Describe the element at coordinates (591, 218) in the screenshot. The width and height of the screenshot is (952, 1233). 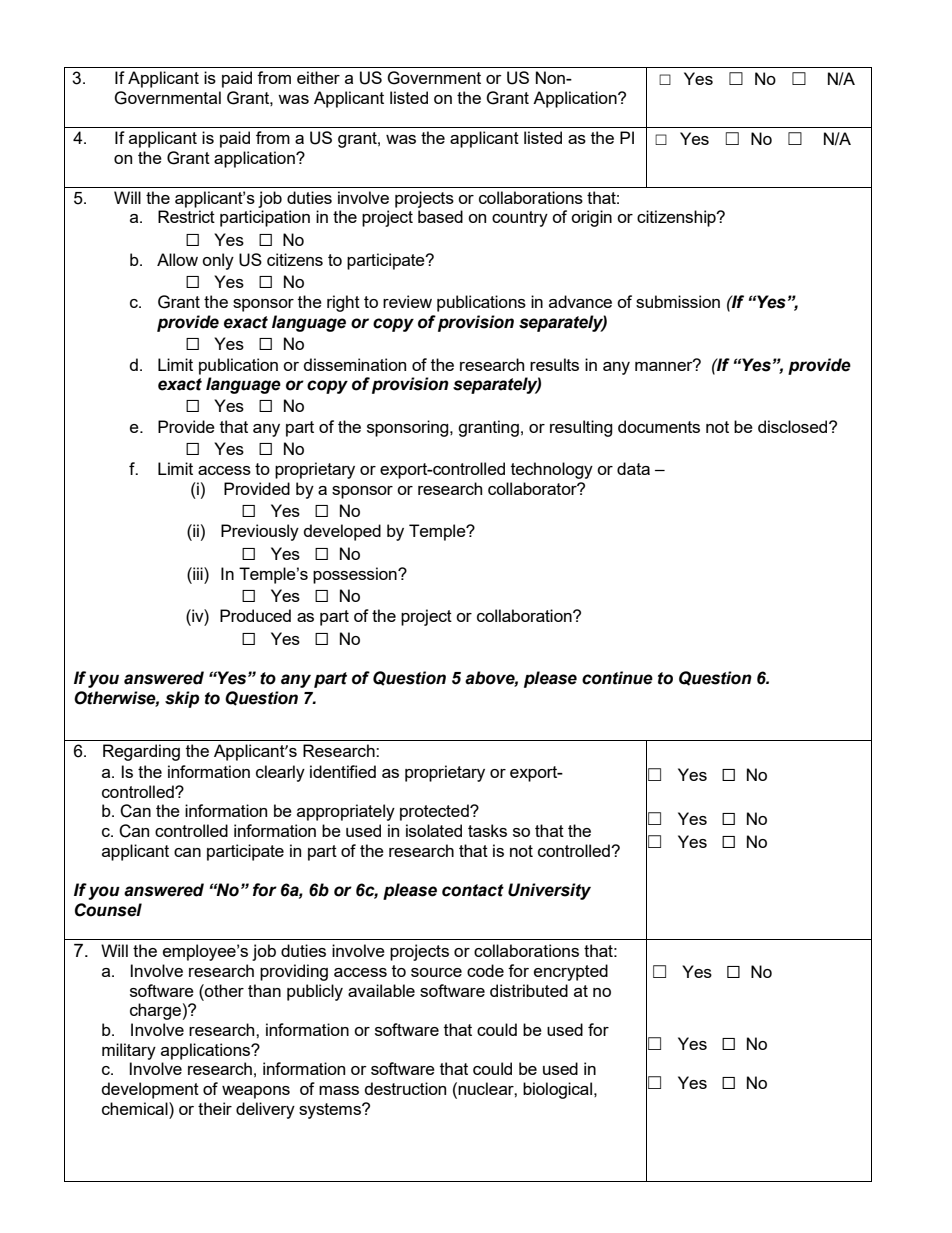
I see `origin` at that location.
